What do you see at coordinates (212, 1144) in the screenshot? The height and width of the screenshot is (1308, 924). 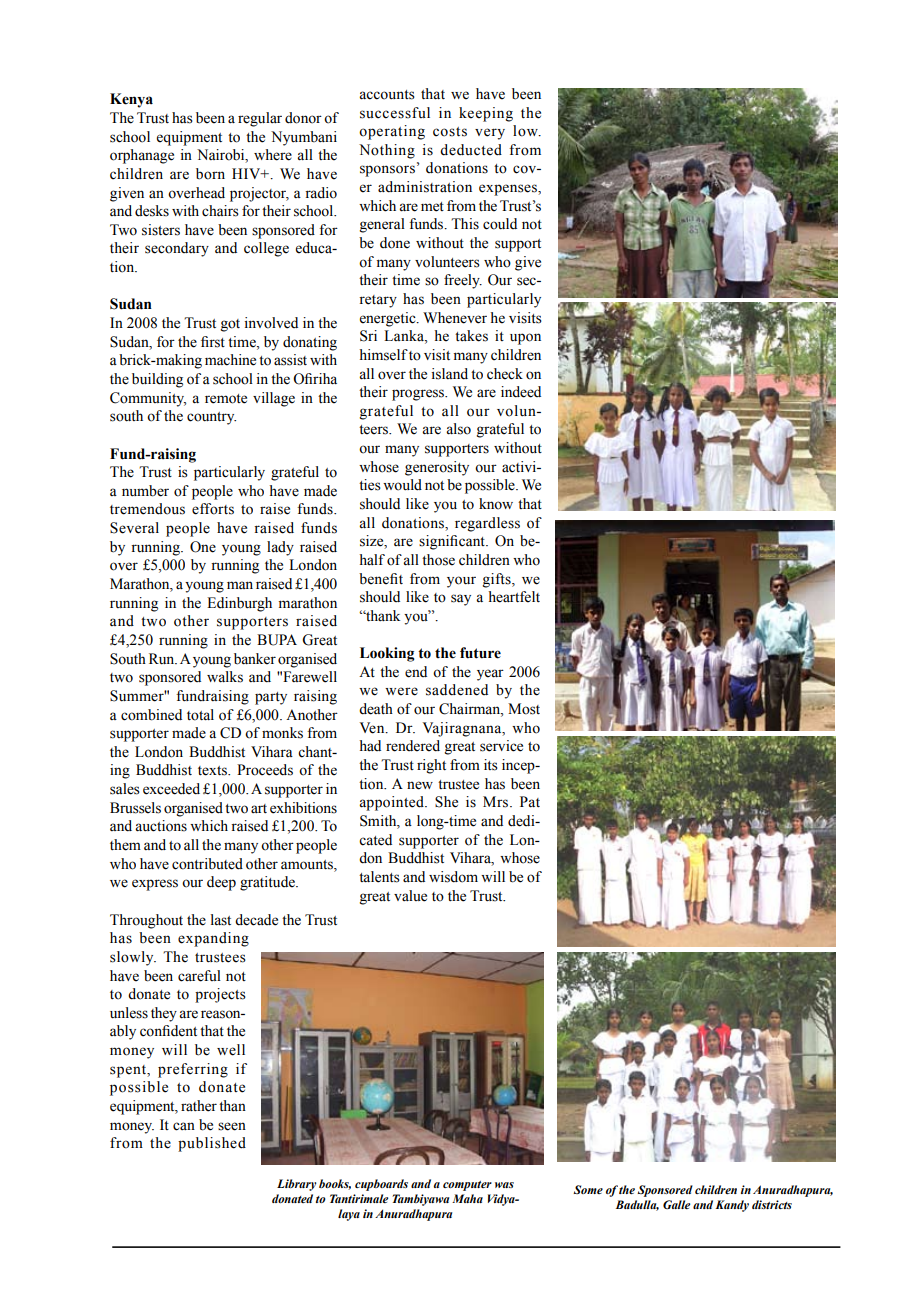 I see `published` at bounding box center [212, 1144].
